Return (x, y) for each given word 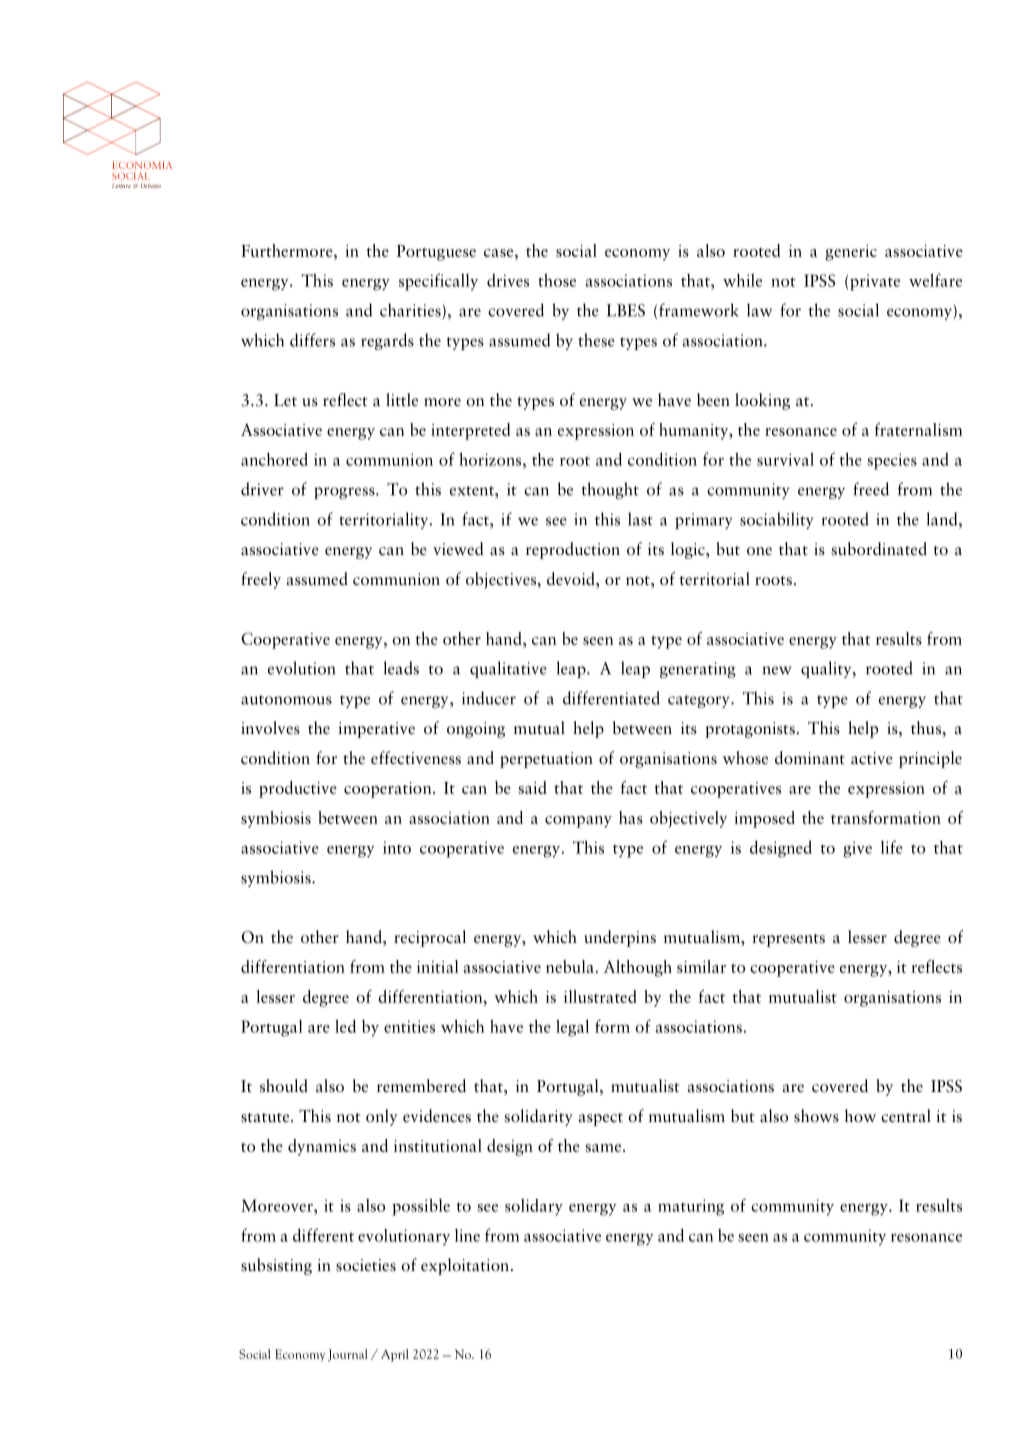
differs (312, 340)
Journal (348, 1355)
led (345, 1026)
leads (401, 668)
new (777, 670)
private (875, 282)
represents (788, 940)
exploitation (465, 1266)
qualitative (508, 669)
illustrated (600, 996)
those (557, 280)
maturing (691, 1207)
